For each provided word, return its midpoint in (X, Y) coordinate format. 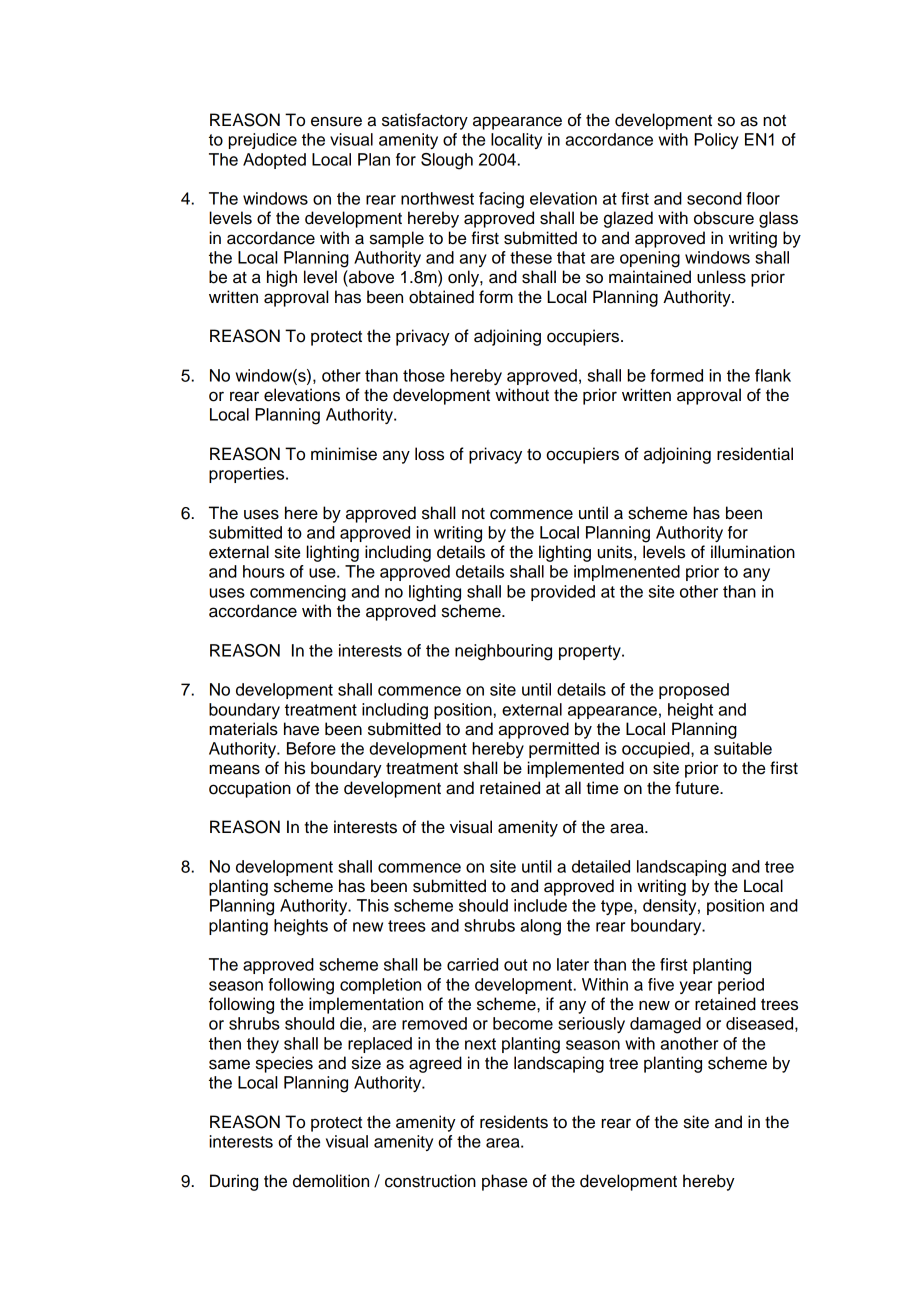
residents (514, 1122)
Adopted (274, 161)
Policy (716, 141)
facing (501, 200)
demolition (331, 1181)
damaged (665, 1025)
